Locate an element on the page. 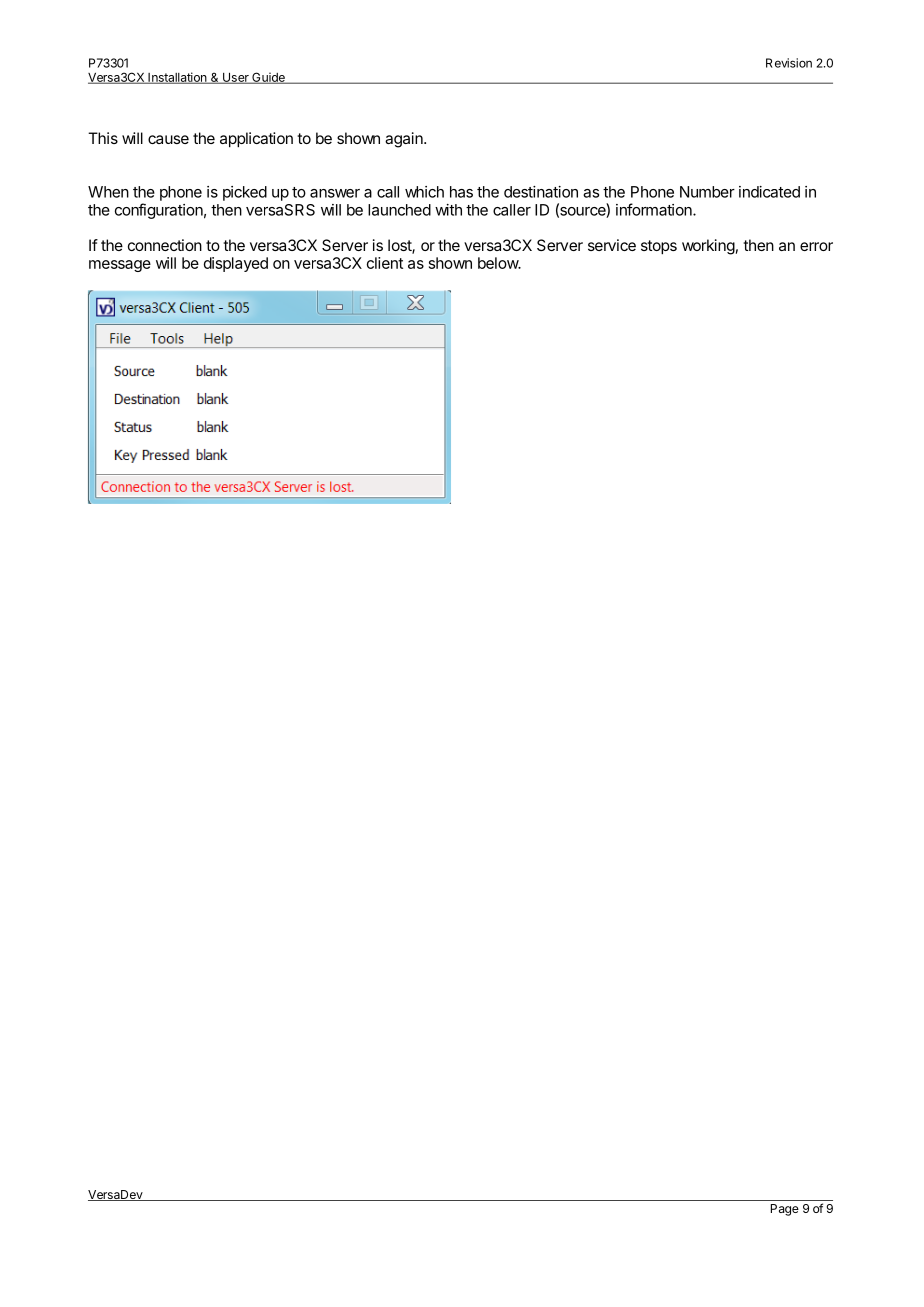 The height and width of the page is (1307, 924). displayed is located at coordinates (236, 264).
